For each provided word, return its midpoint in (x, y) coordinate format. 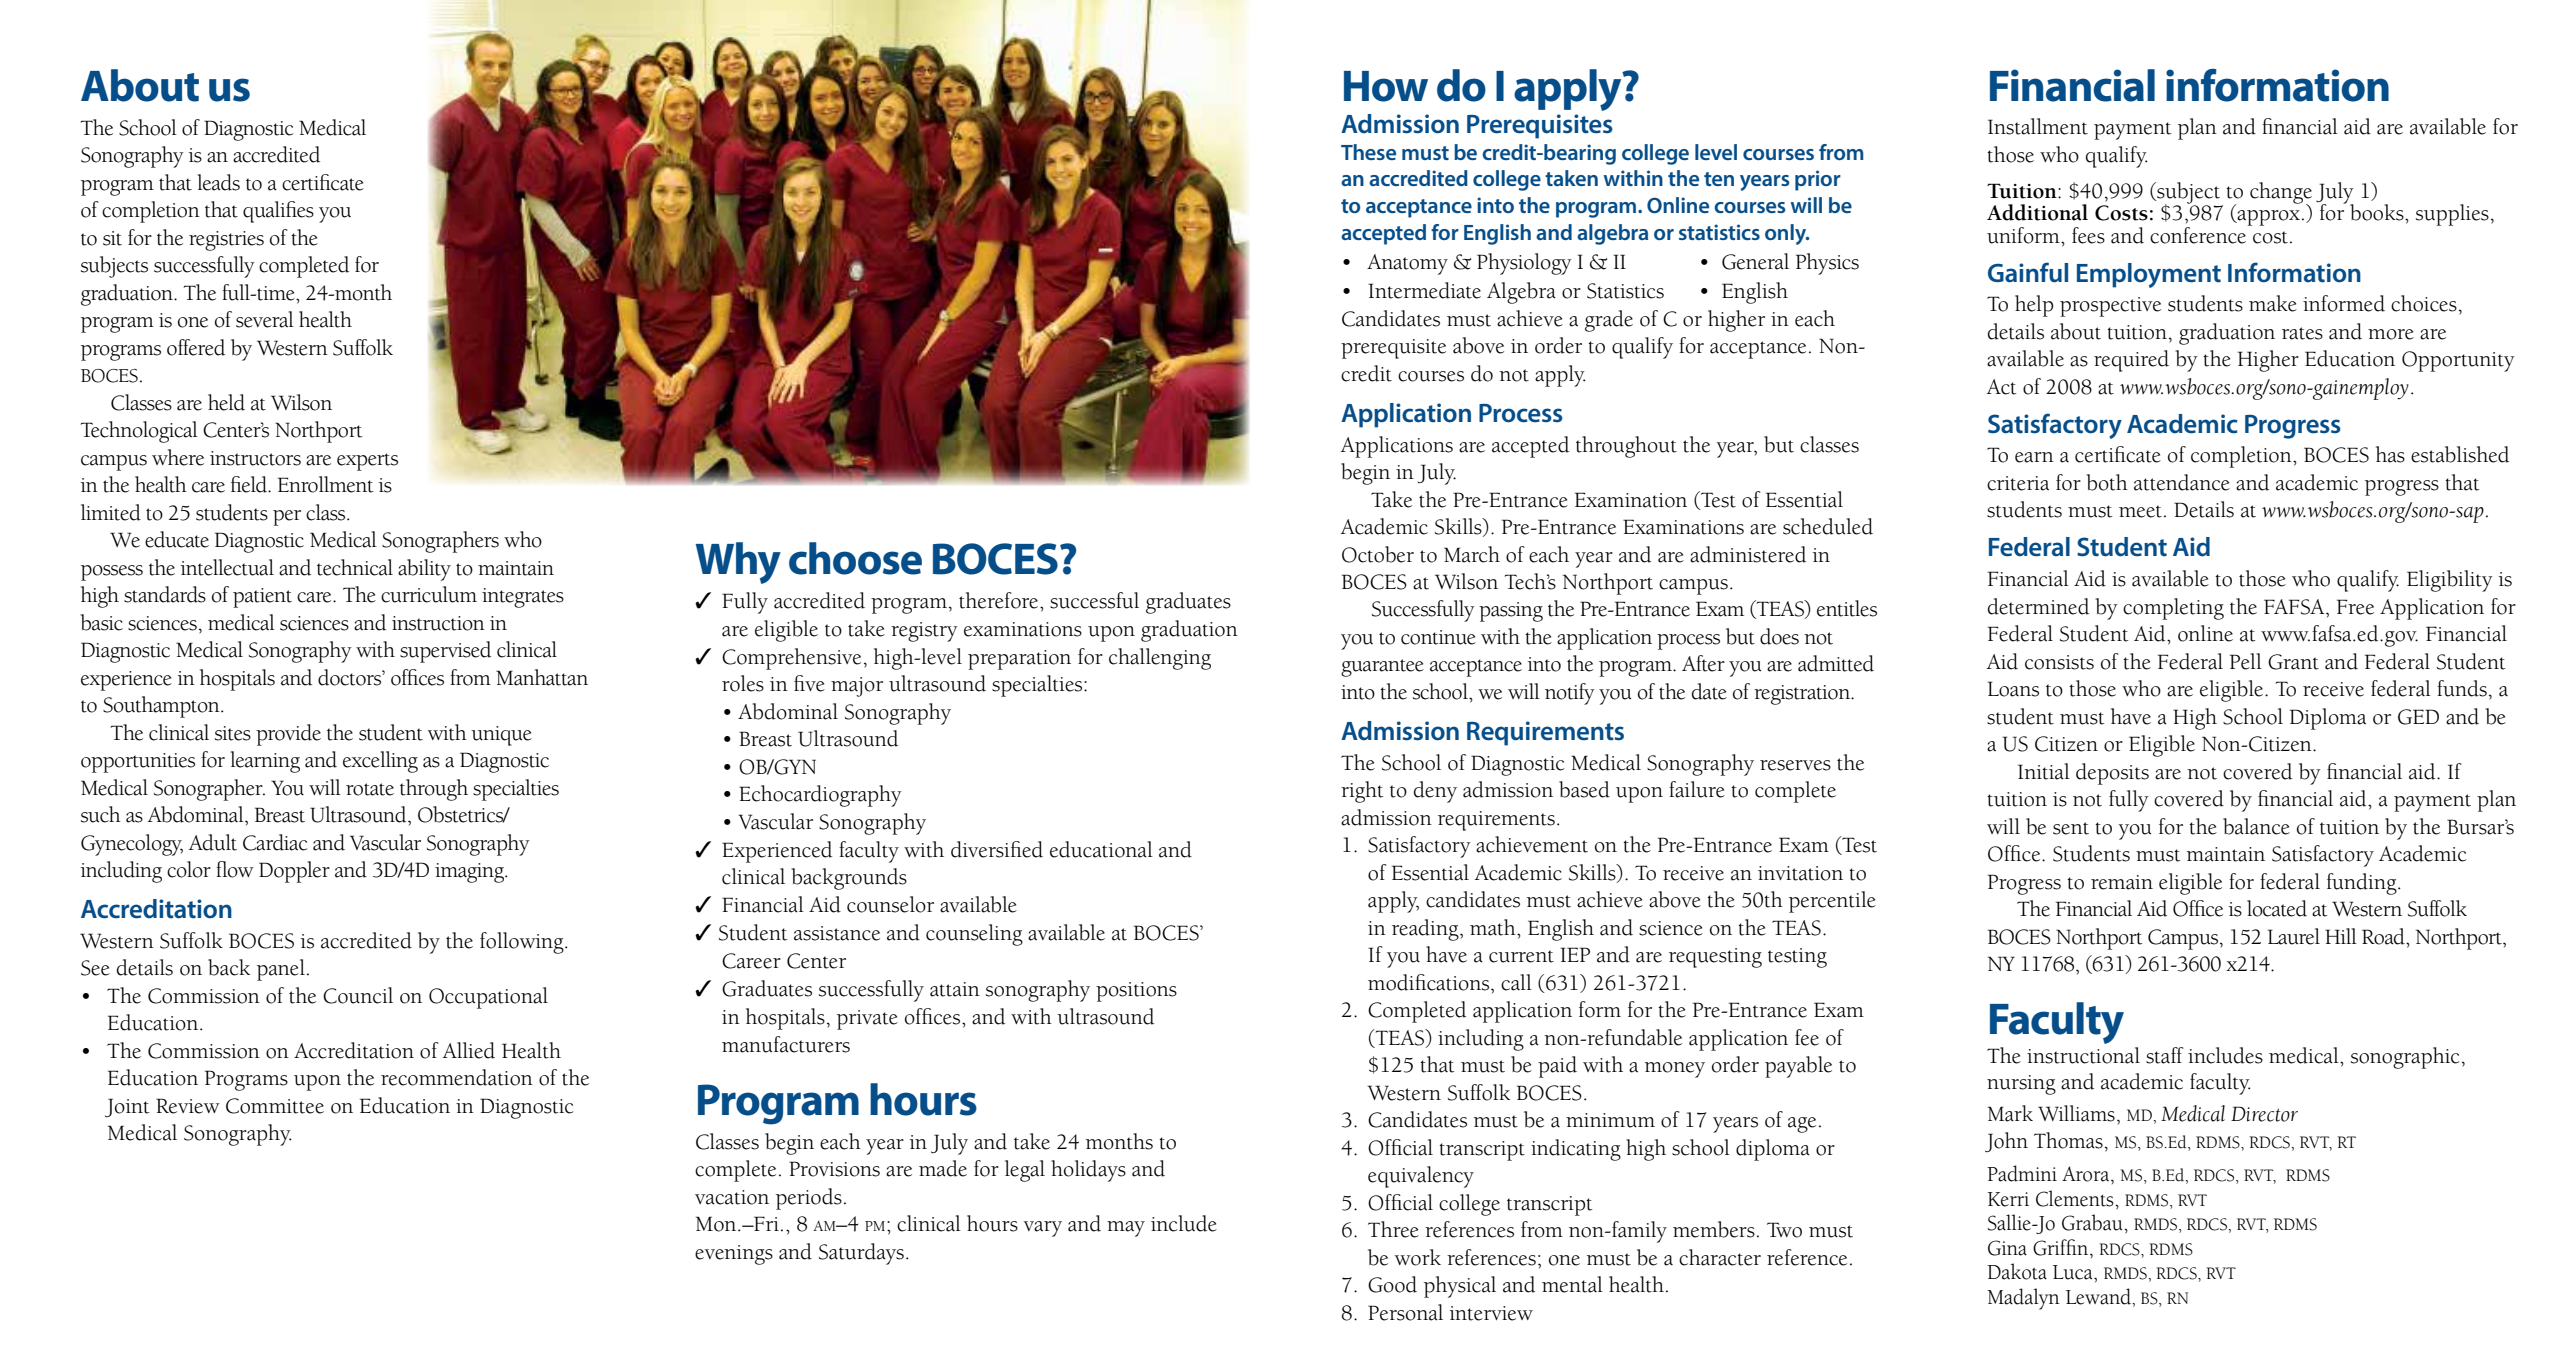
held (226, 402)
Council (358, 995)
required (2131, 361)
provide (288, 735)
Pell (2246, 661)
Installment (2038, 126)
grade (1609, 321)
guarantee (1382, 668)
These (1368, 152)
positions (1136, 992)
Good (1392, 1284)
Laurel (2294, 936)
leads (218, 182)
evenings (734, 1255)
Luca (2074, 1272)
